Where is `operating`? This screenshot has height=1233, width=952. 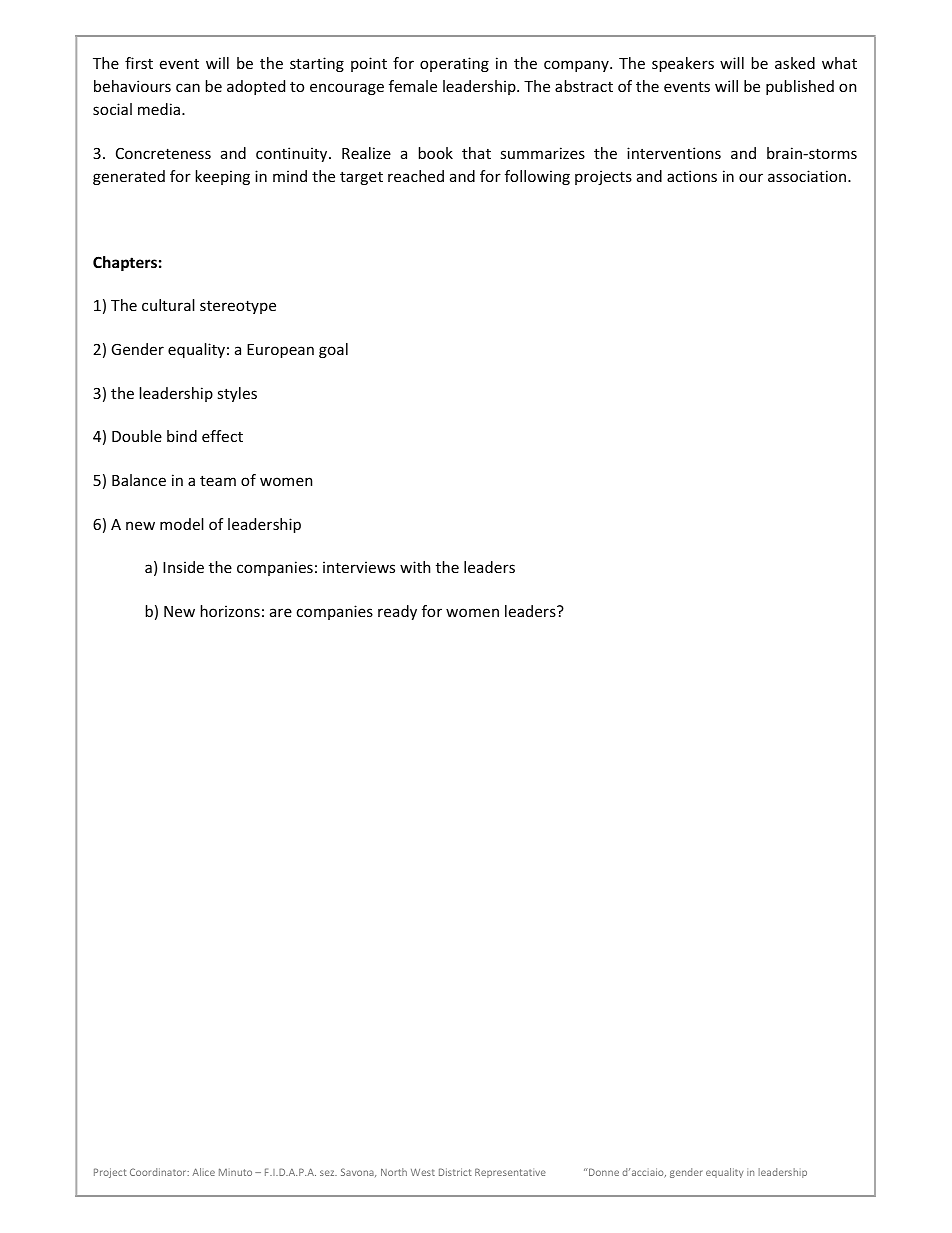 operating is located at coordinates (454, 64).
